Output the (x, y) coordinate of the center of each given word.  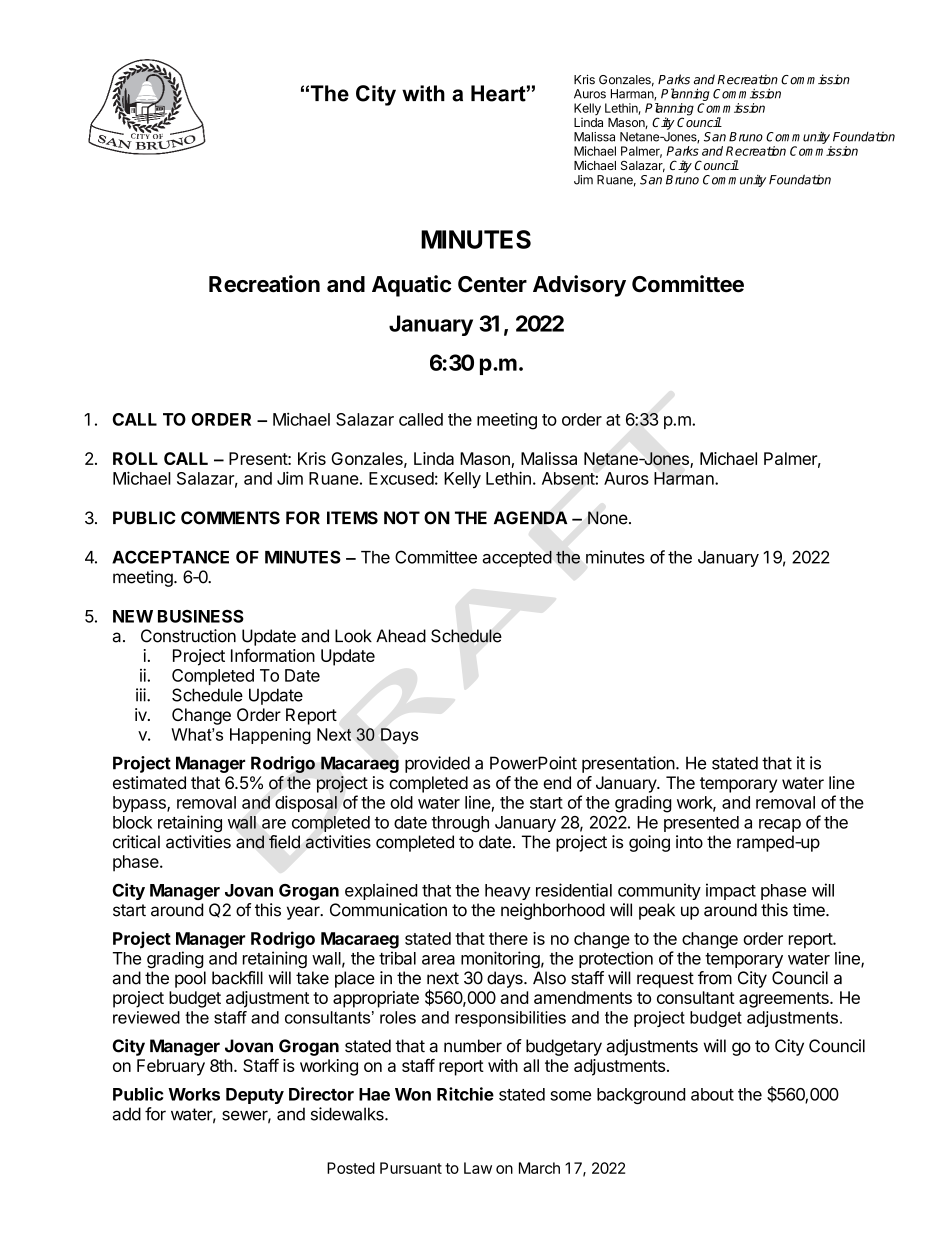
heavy (508, 892)
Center (492, 284)
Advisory (579, 286)
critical (136, 842)
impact (731, 891)
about (712, 1094)
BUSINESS (201, 616)
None (608, 518)
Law (478, 1168)
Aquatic (411, 286)
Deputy (255, 1096)
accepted (517, 558)
